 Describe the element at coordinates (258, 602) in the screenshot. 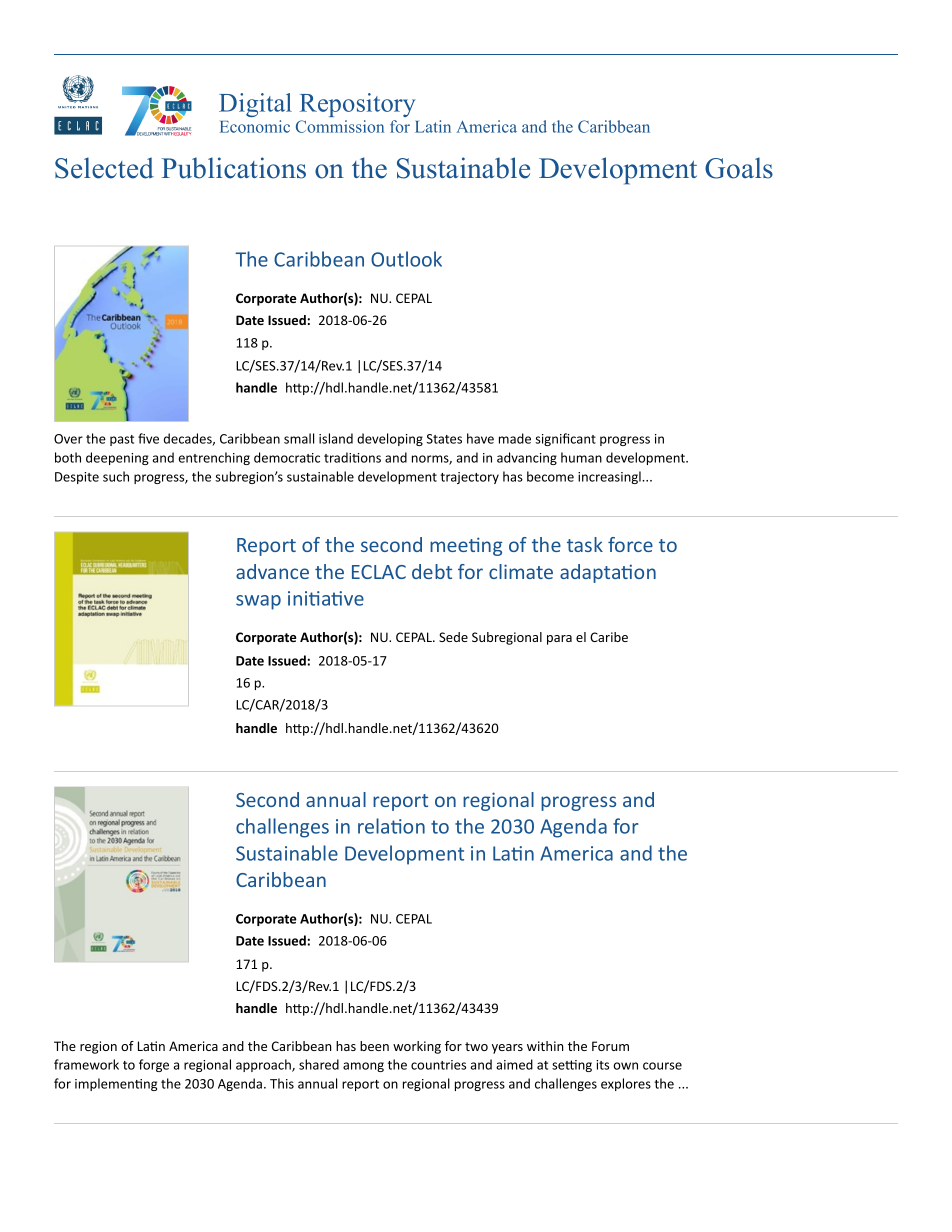

I see `swap` at that location.
